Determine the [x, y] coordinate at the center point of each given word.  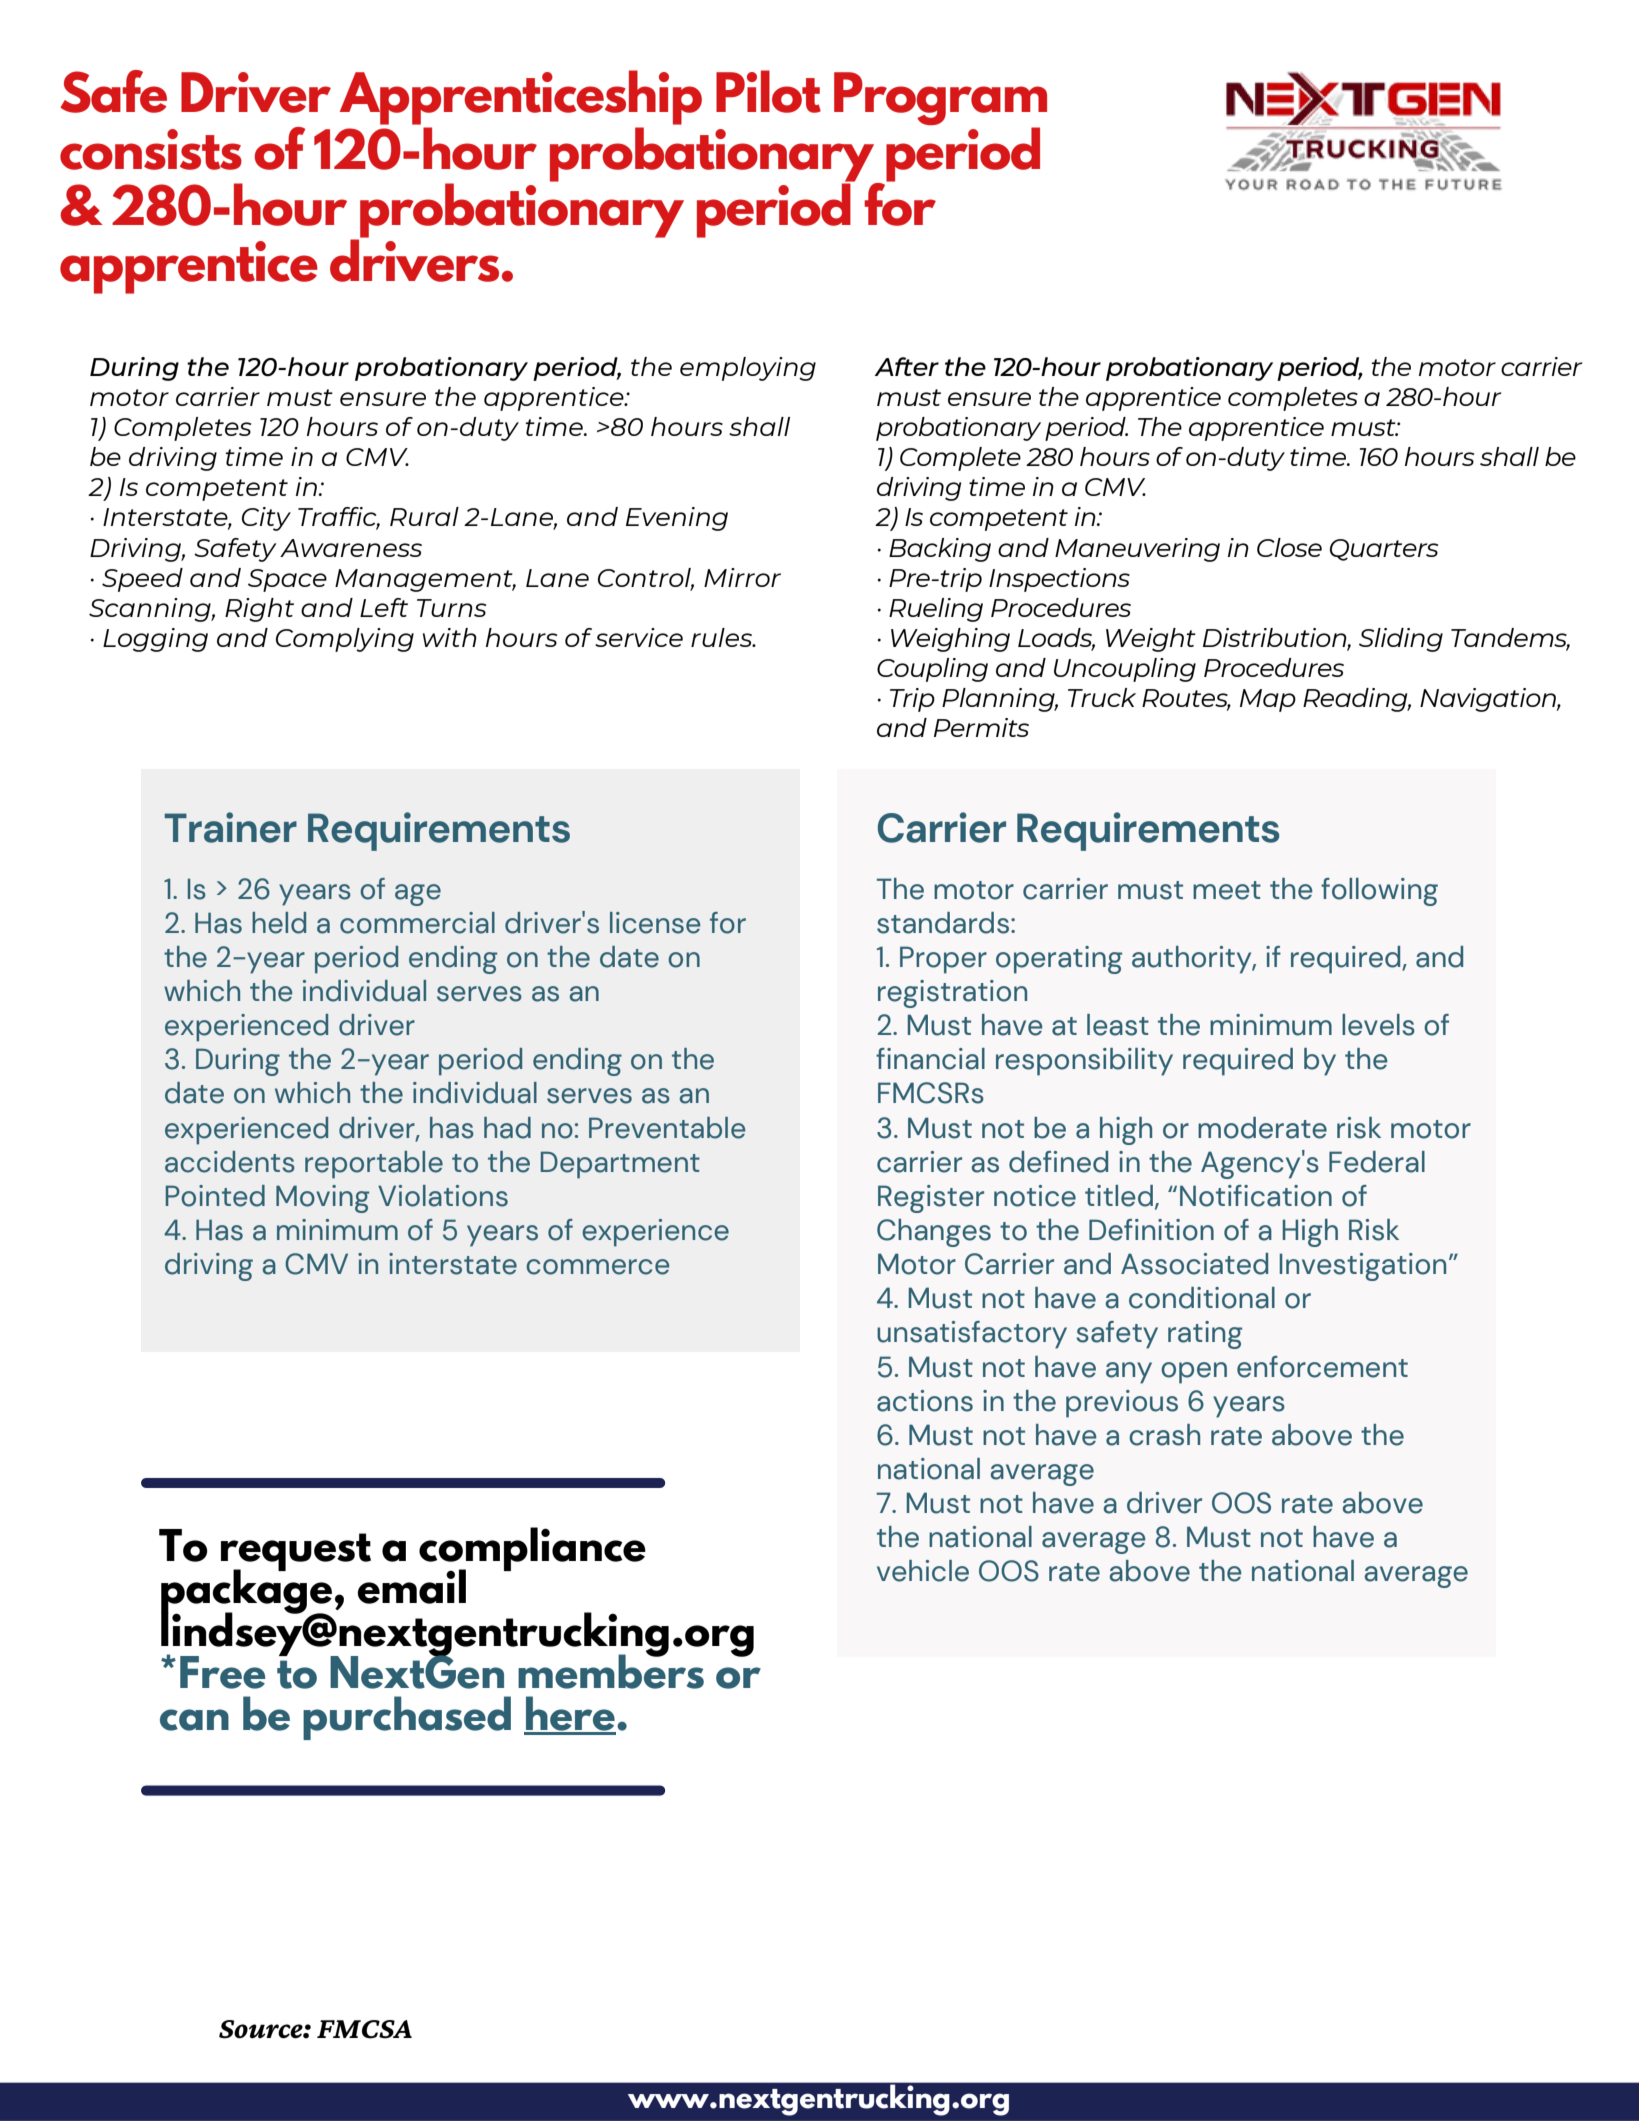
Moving [322, 1199]
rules [723, 637]
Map [1268, 700]
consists [151, 149]
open [1194, 1373]
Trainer [230, 827]
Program [940, 100]
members [611, 1670]
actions [925, 1401]
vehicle [923, 1571]
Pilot [768, 91]
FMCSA [364, 2029]
